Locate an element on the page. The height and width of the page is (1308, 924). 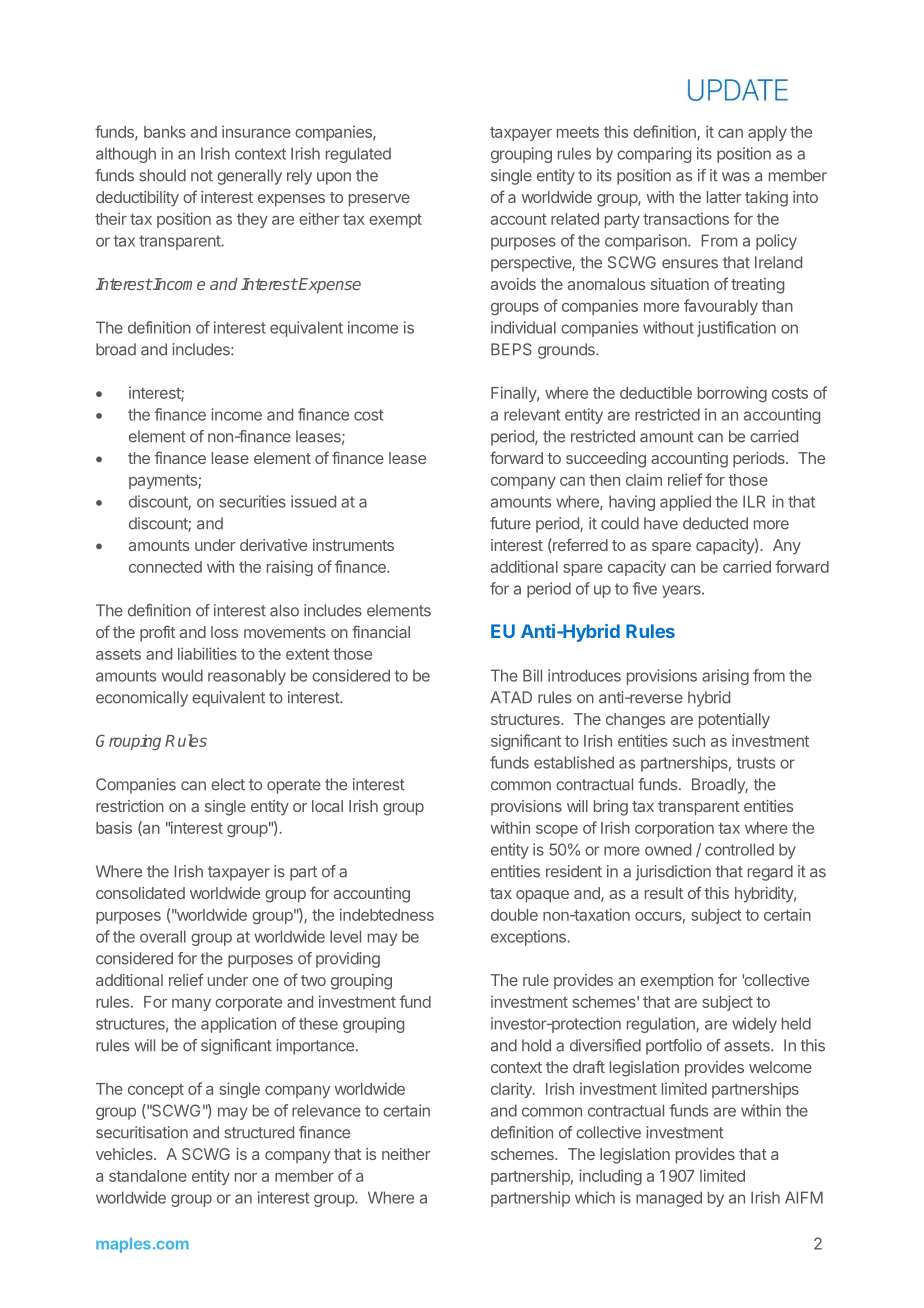
securities is located at coordinates (252, 501).
